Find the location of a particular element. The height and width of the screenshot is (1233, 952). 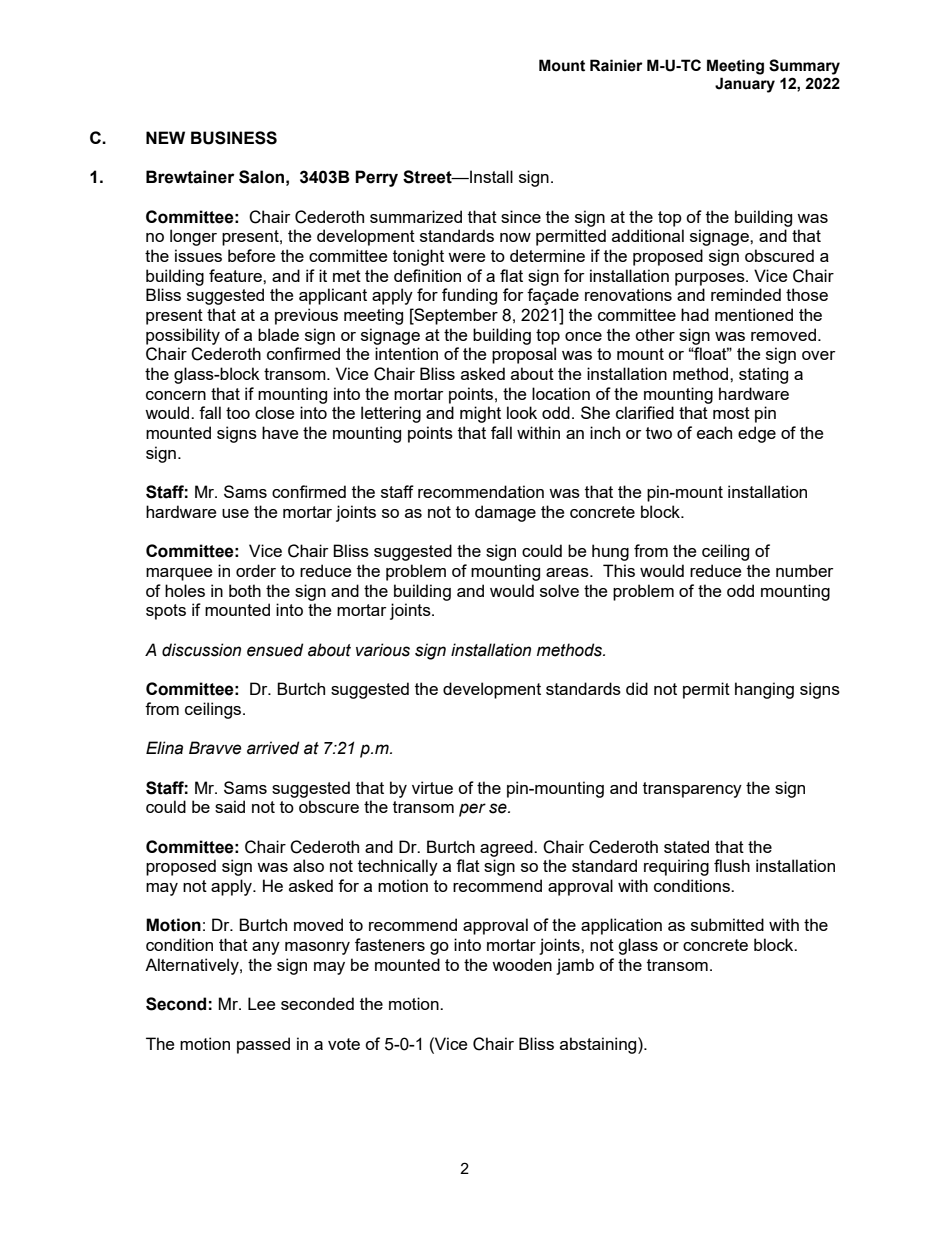

Lee is located at coordinates (261, 1003).
